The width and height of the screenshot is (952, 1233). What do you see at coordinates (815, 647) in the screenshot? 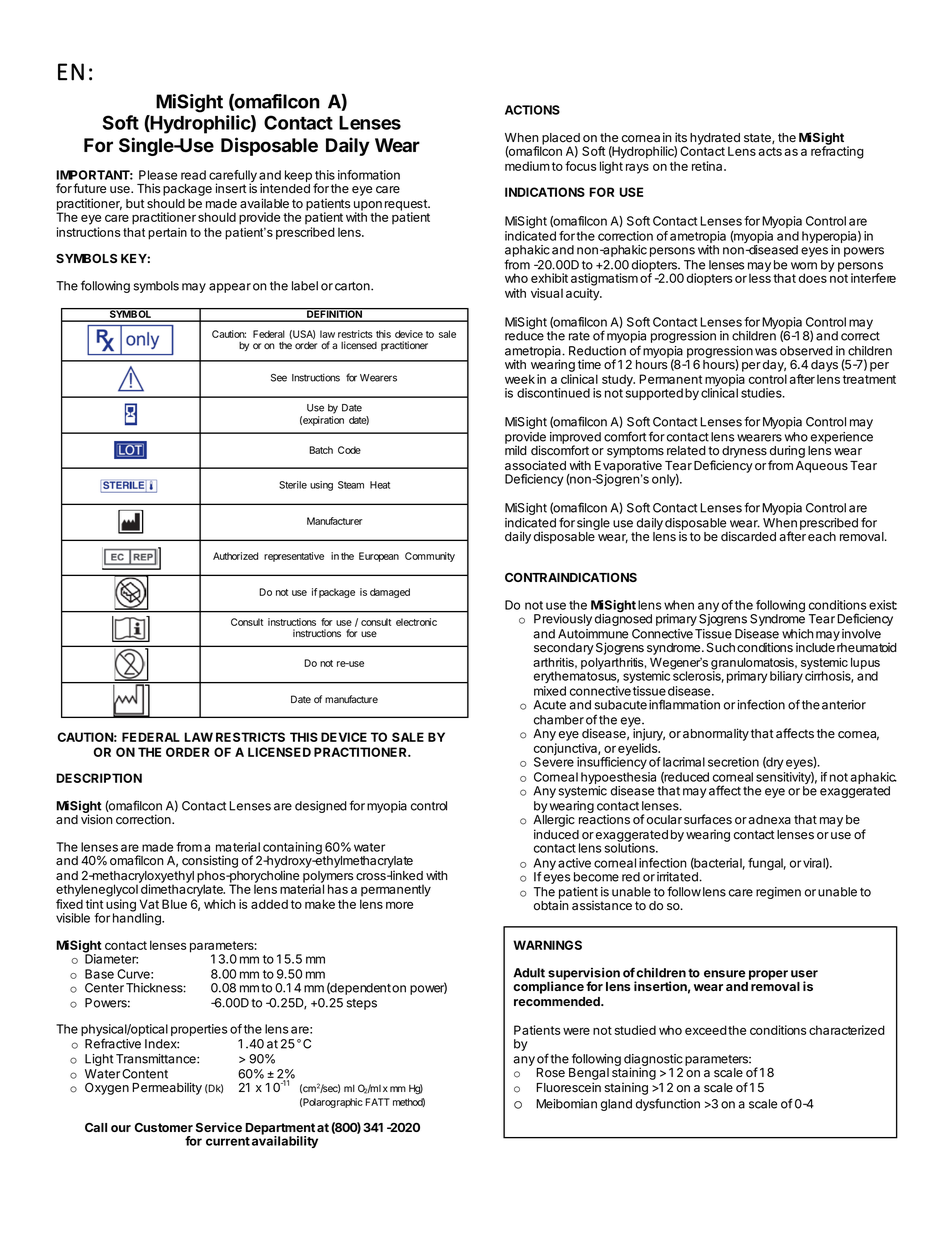
I see `include` at bounding box center [815, 647].
